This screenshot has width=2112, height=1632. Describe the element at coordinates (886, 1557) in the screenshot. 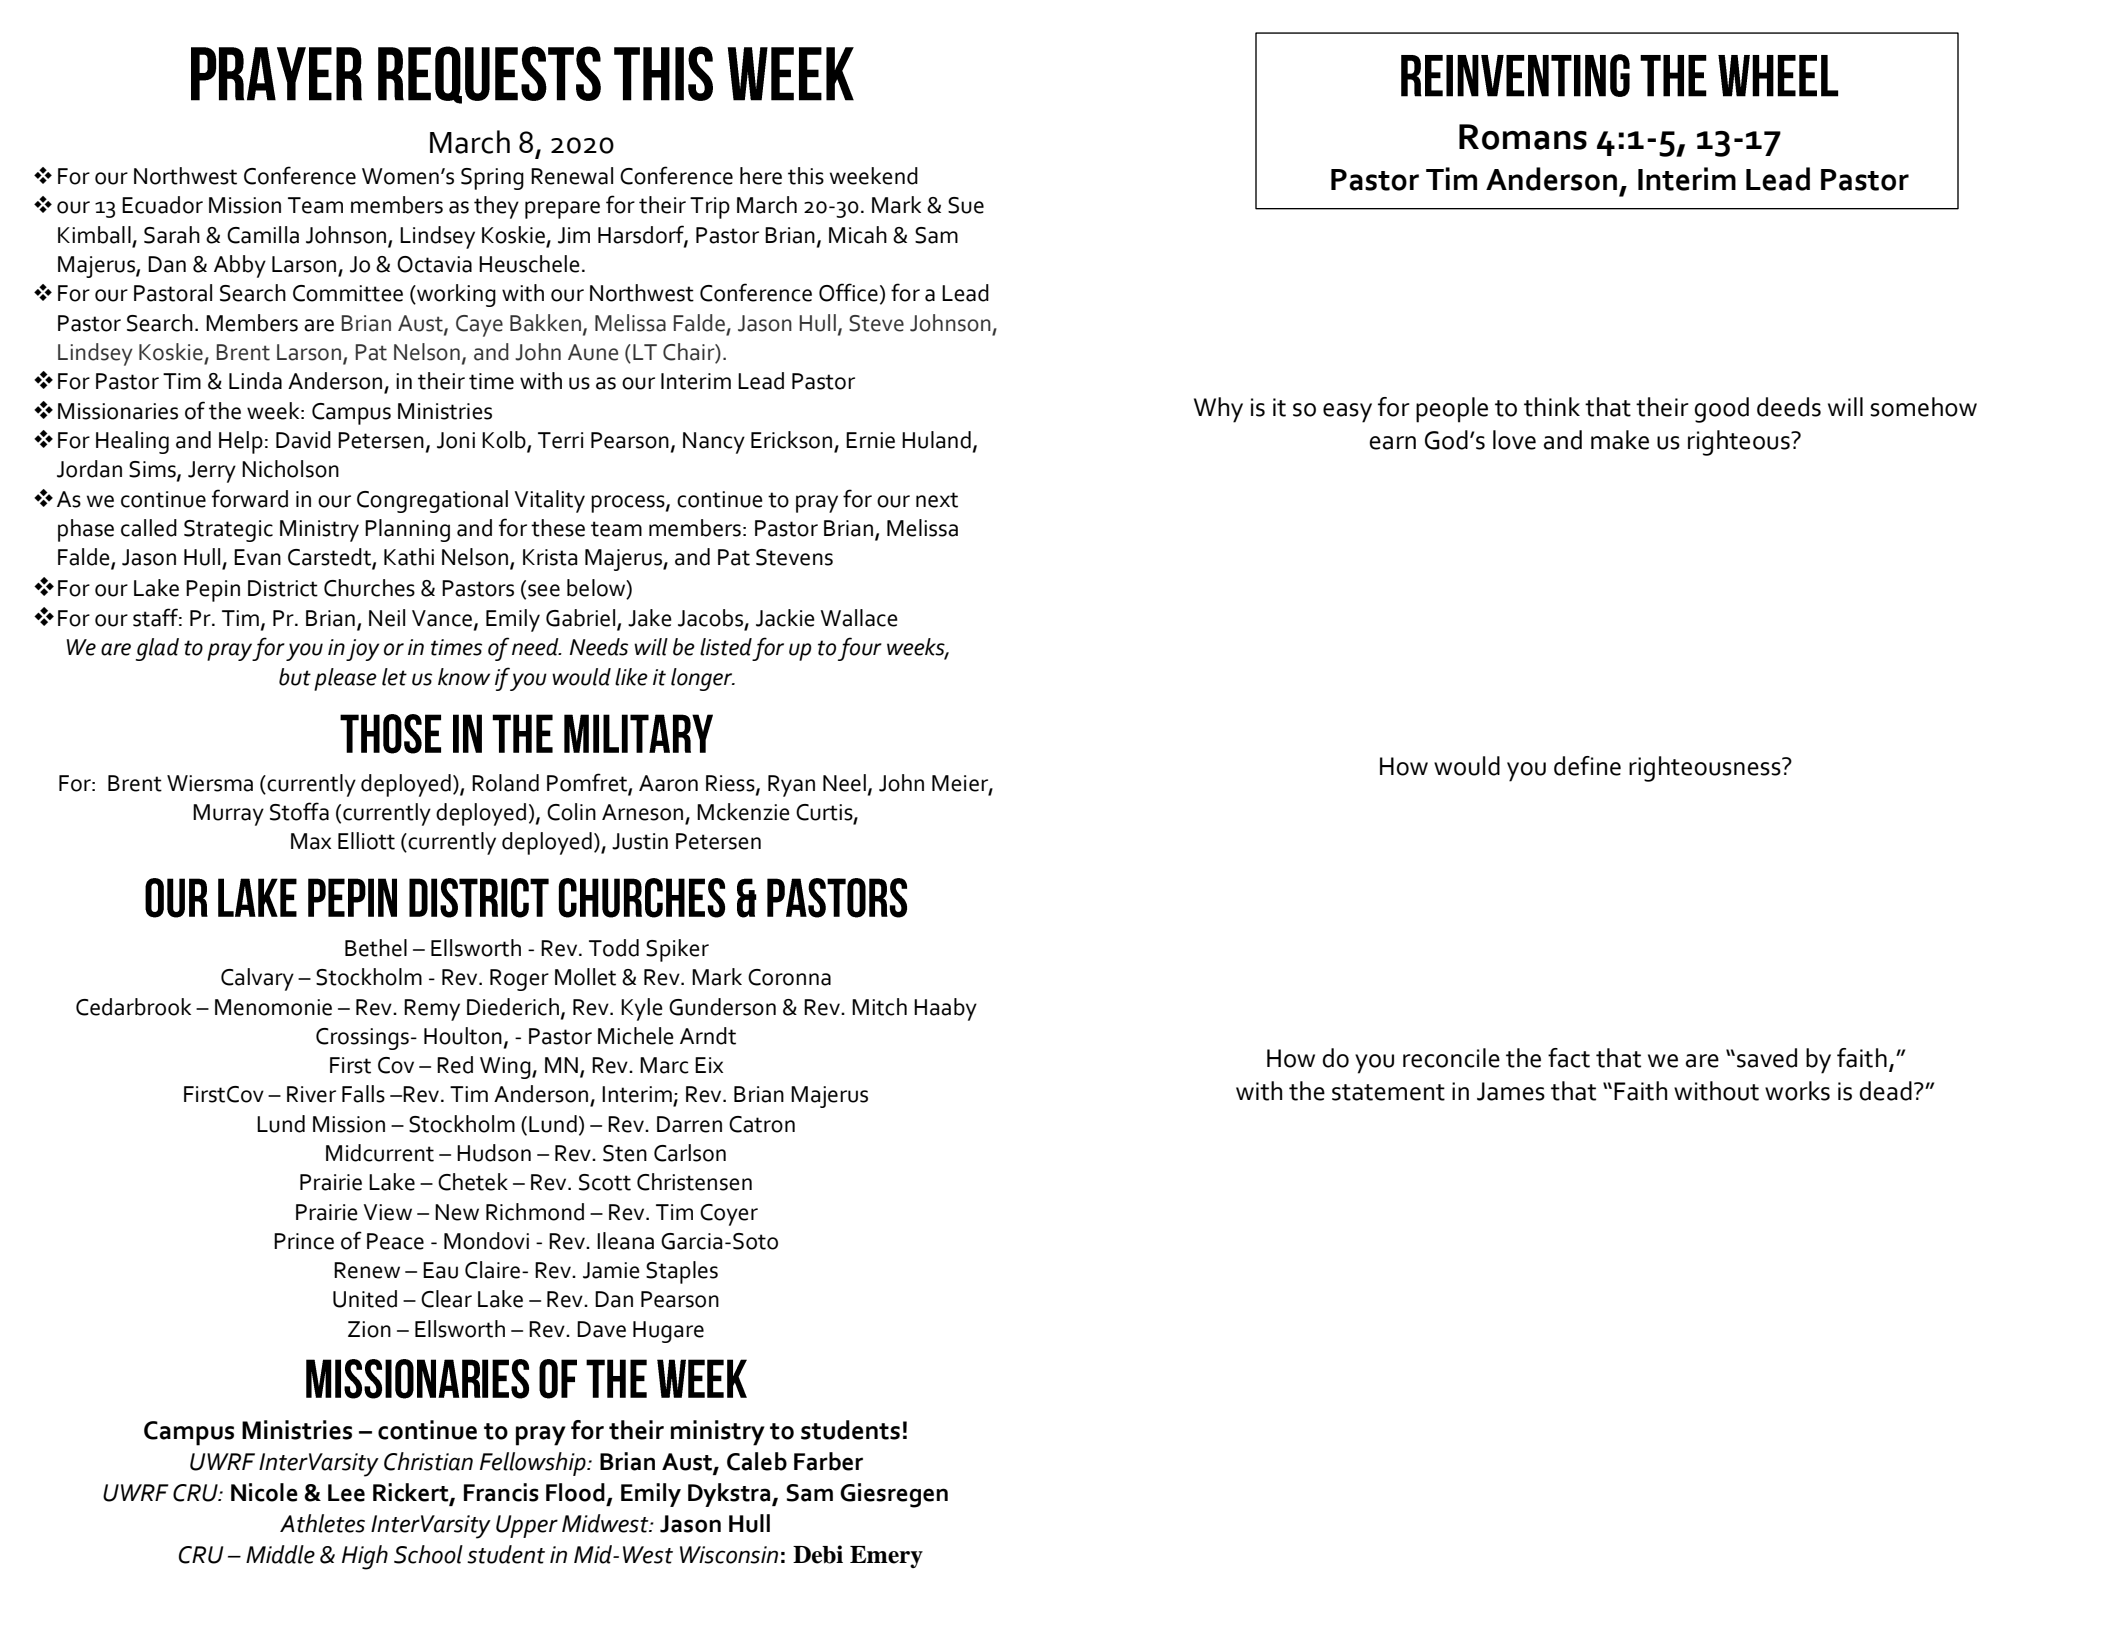

I see `Emery` at that location.
